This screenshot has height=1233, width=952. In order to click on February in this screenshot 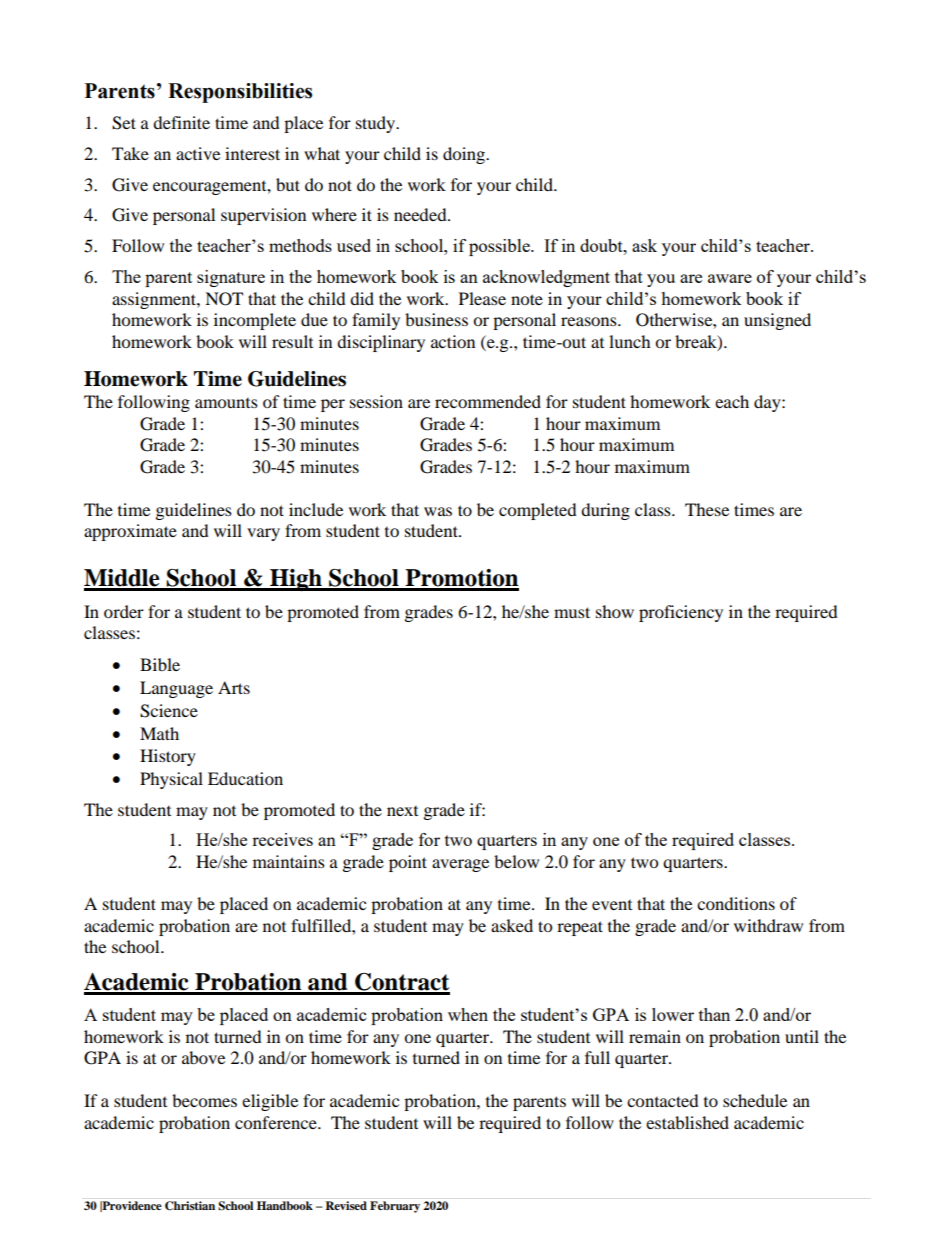, I will do `click(395, 1207)`.
